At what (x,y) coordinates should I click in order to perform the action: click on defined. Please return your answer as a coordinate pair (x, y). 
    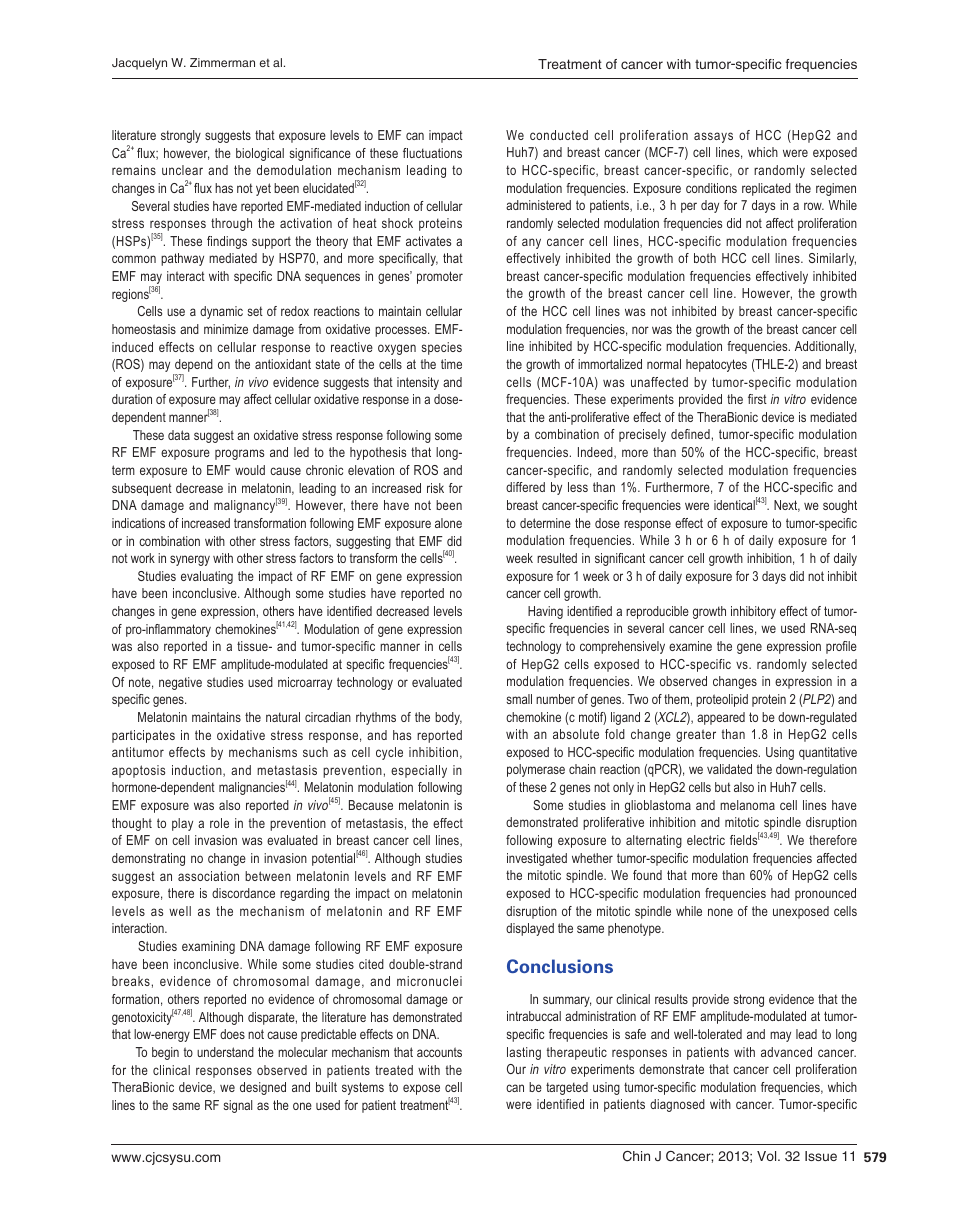
    Looking at the image, I should click on (690, 434).
